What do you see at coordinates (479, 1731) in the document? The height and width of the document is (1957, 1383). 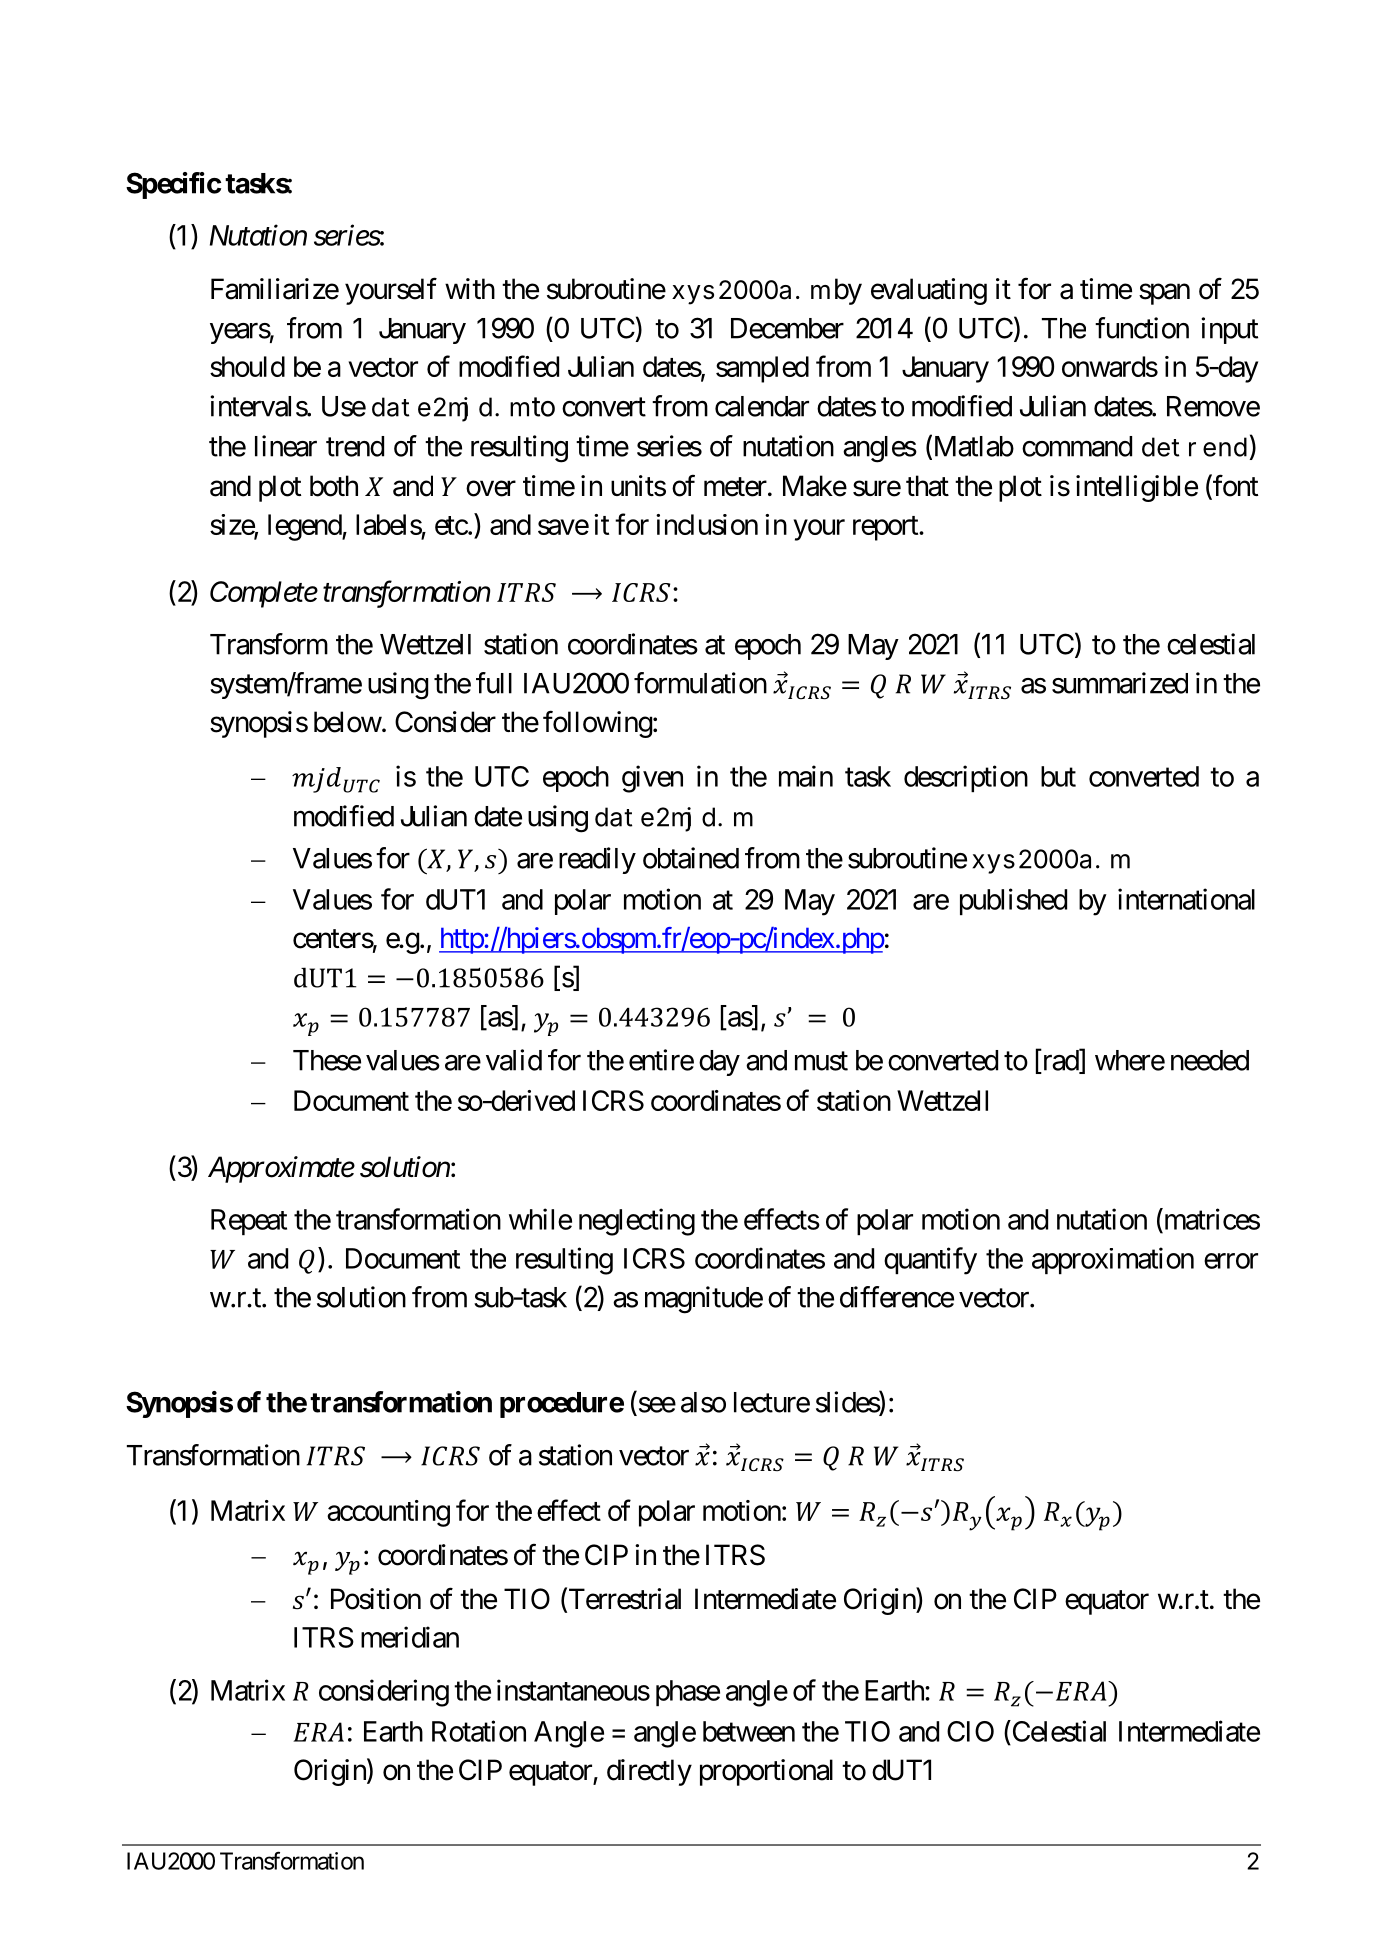 I see `Rotation` at bounding box center [479, 1731].
